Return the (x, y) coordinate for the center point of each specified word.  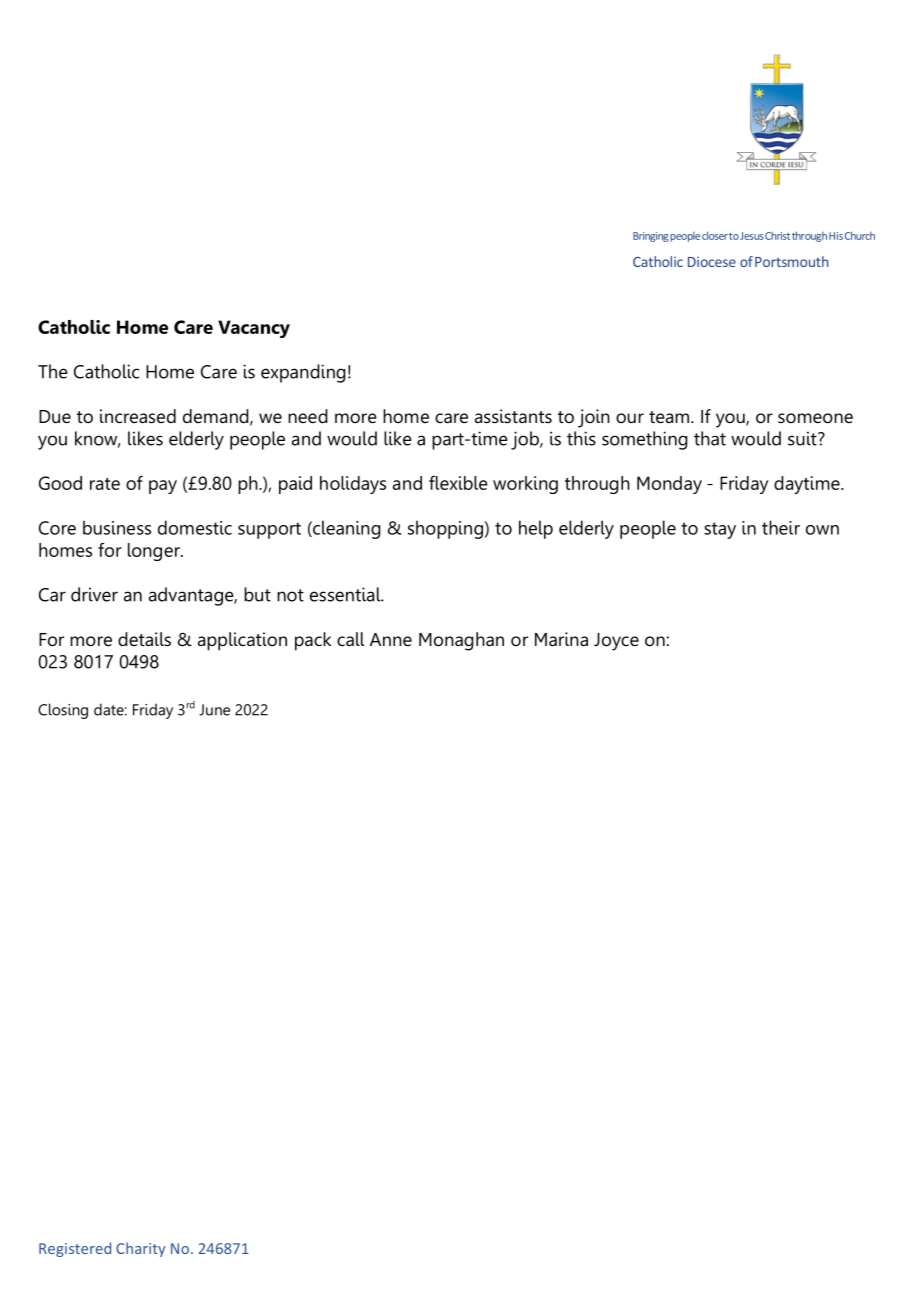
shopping (446, 529)
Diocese (712, 262)
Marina (561, 639)
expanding (303, 373)
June (214, 710)
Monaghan (461, 641)
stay (720, 530)
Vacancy (254, 329)
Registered (75, 1249)
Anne (391, 640)
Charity (140, 1249)
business (117, 527)
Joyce (616, 642)
